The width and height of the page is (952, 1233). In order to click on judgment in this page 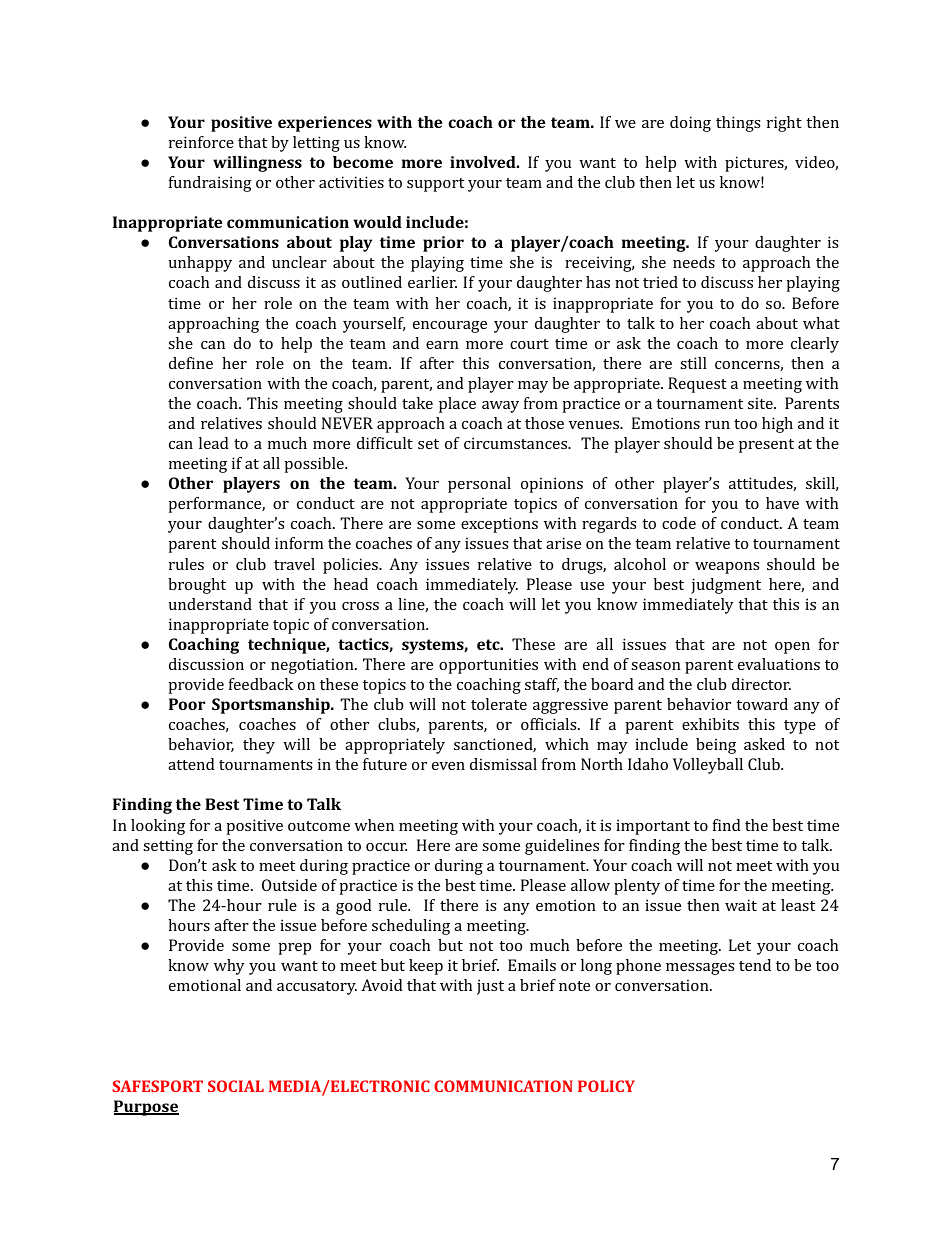, I will do `click(726, 586)`.
